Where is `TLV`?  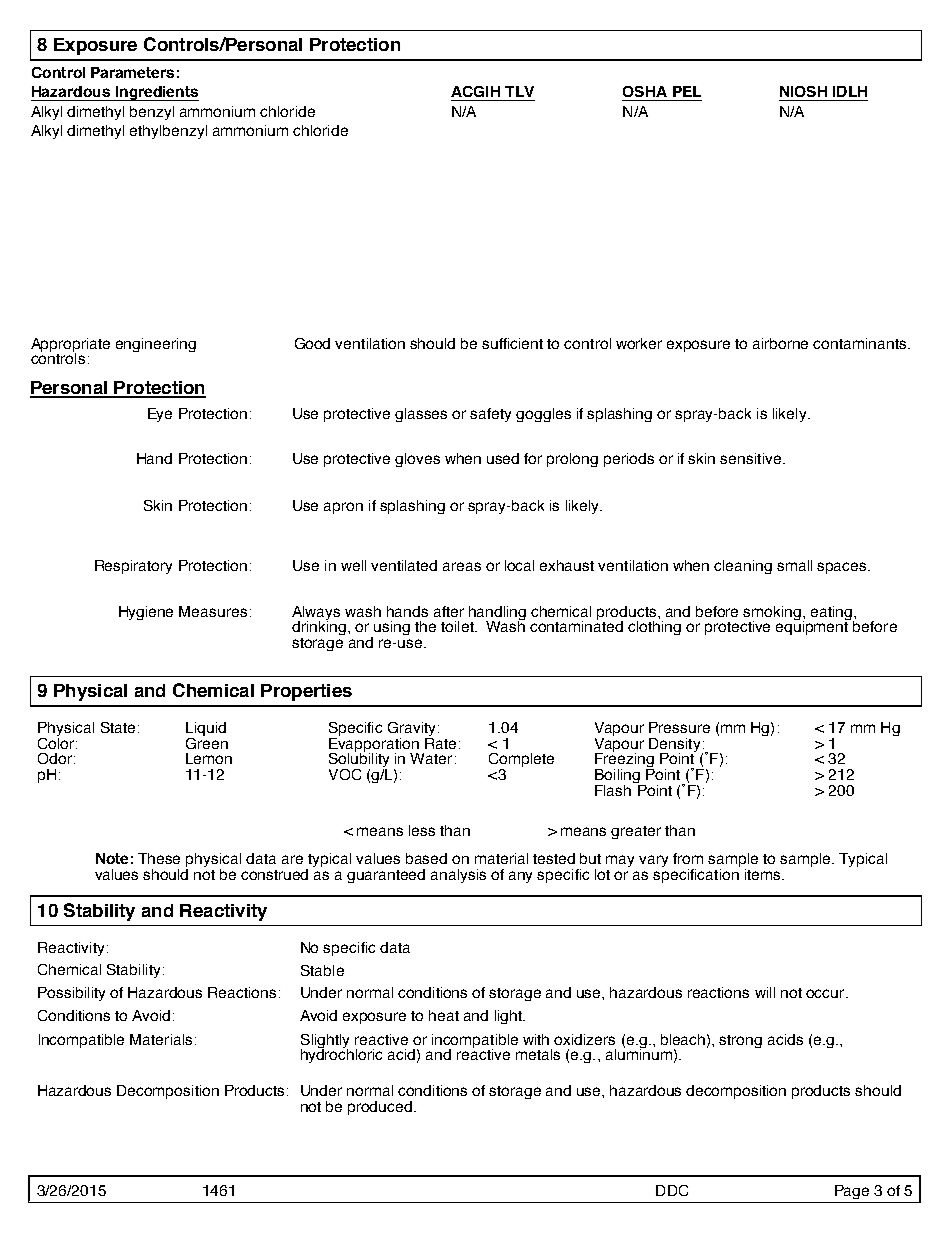 TLV is located at coordinates (519, 91).
